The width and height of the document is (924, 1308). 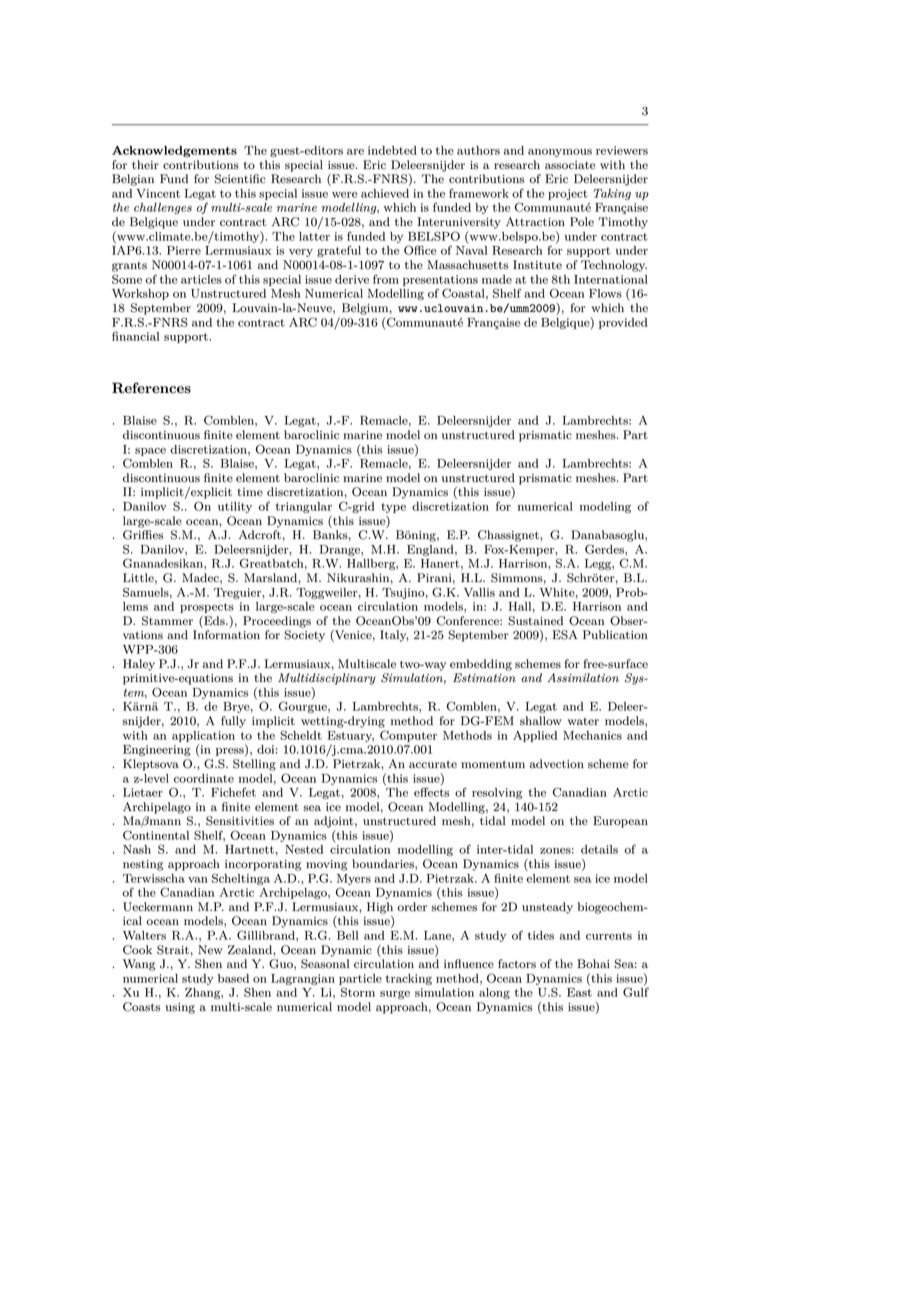 I want to click on surge, so click(x=395, y=995).
